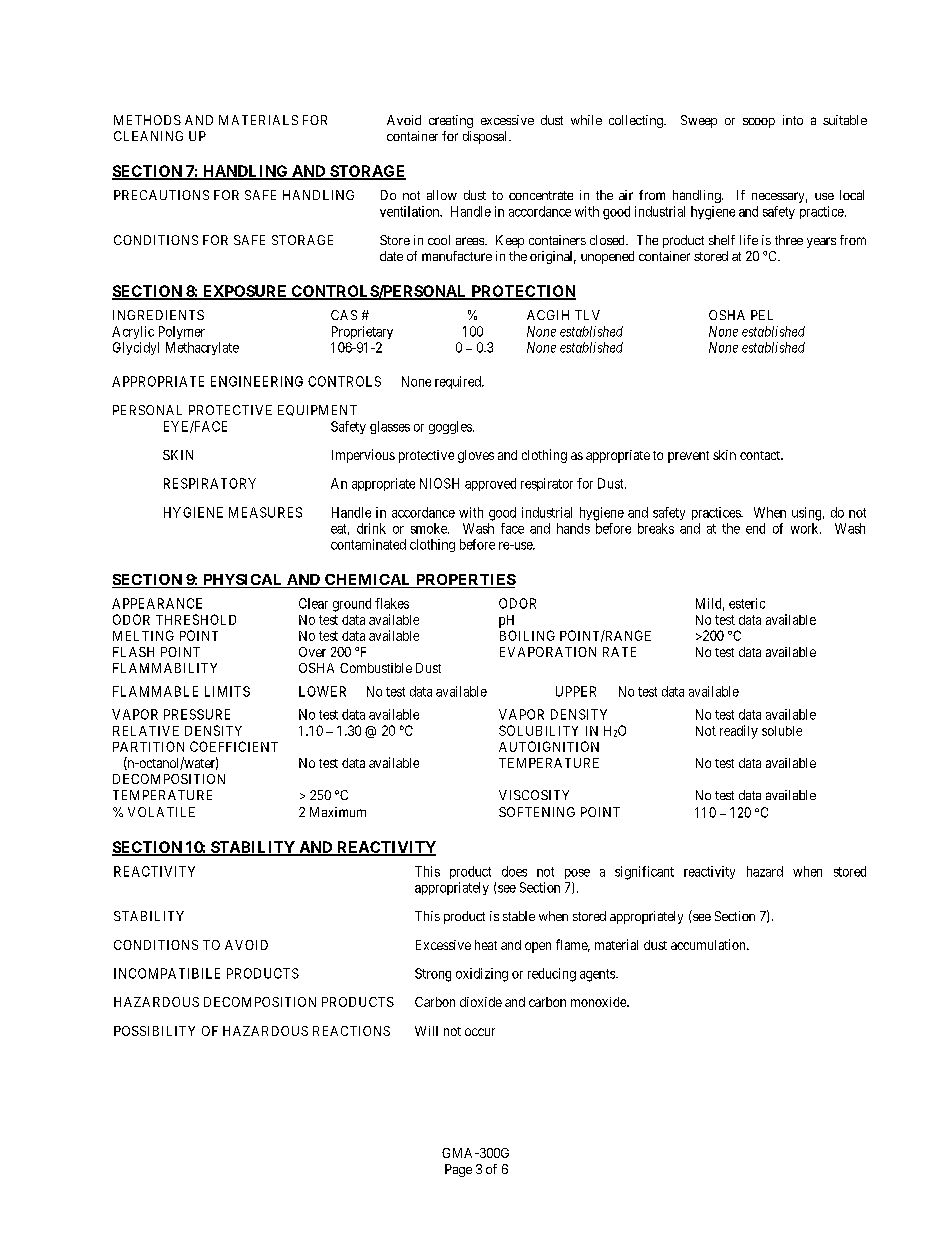 This screenshot has width=952, height=1233. I want to click on scoop, so click(759, 123).
